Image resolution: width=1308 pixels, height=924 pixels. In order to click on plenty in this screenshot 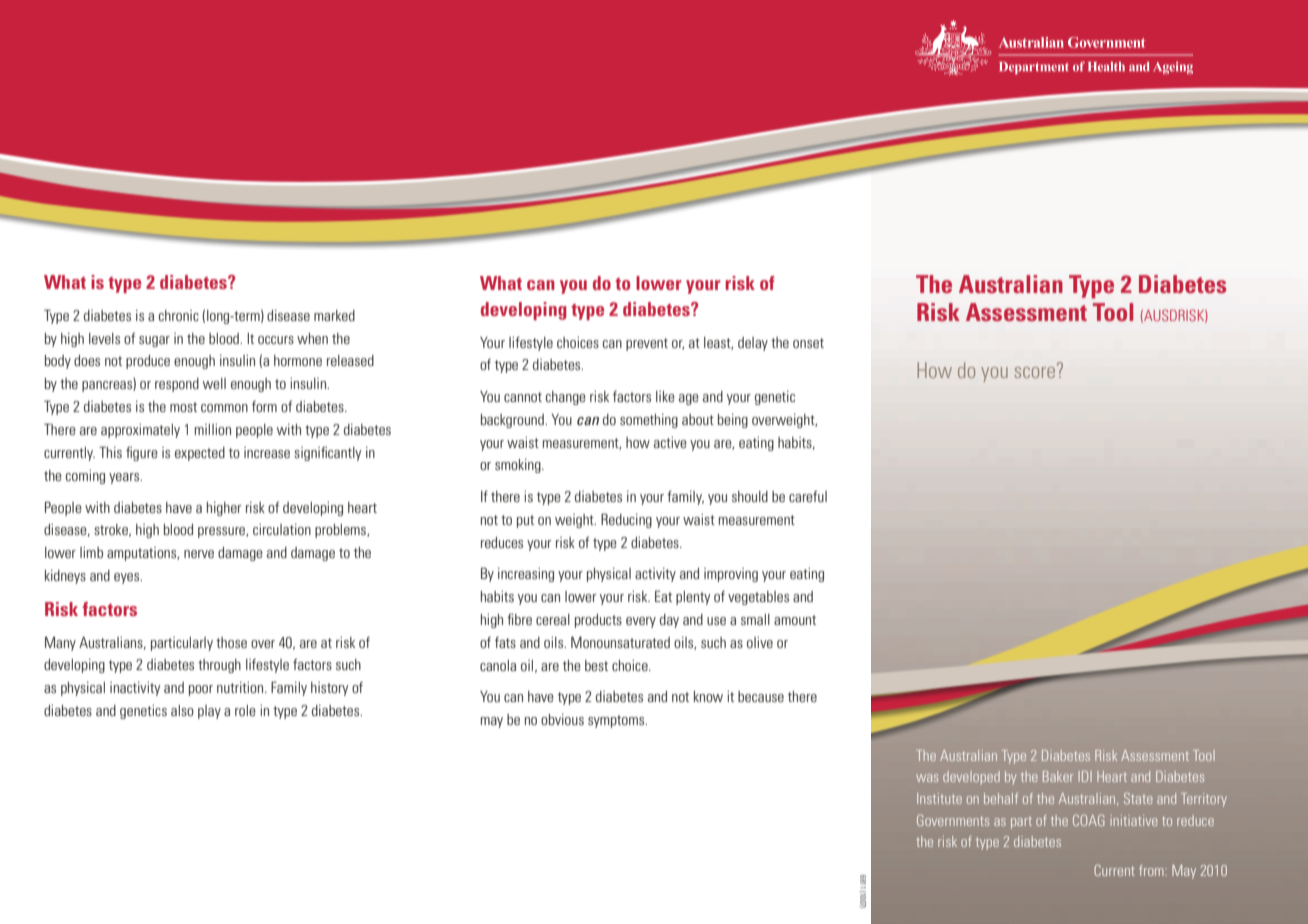, I will do `click(693, 598)`.
